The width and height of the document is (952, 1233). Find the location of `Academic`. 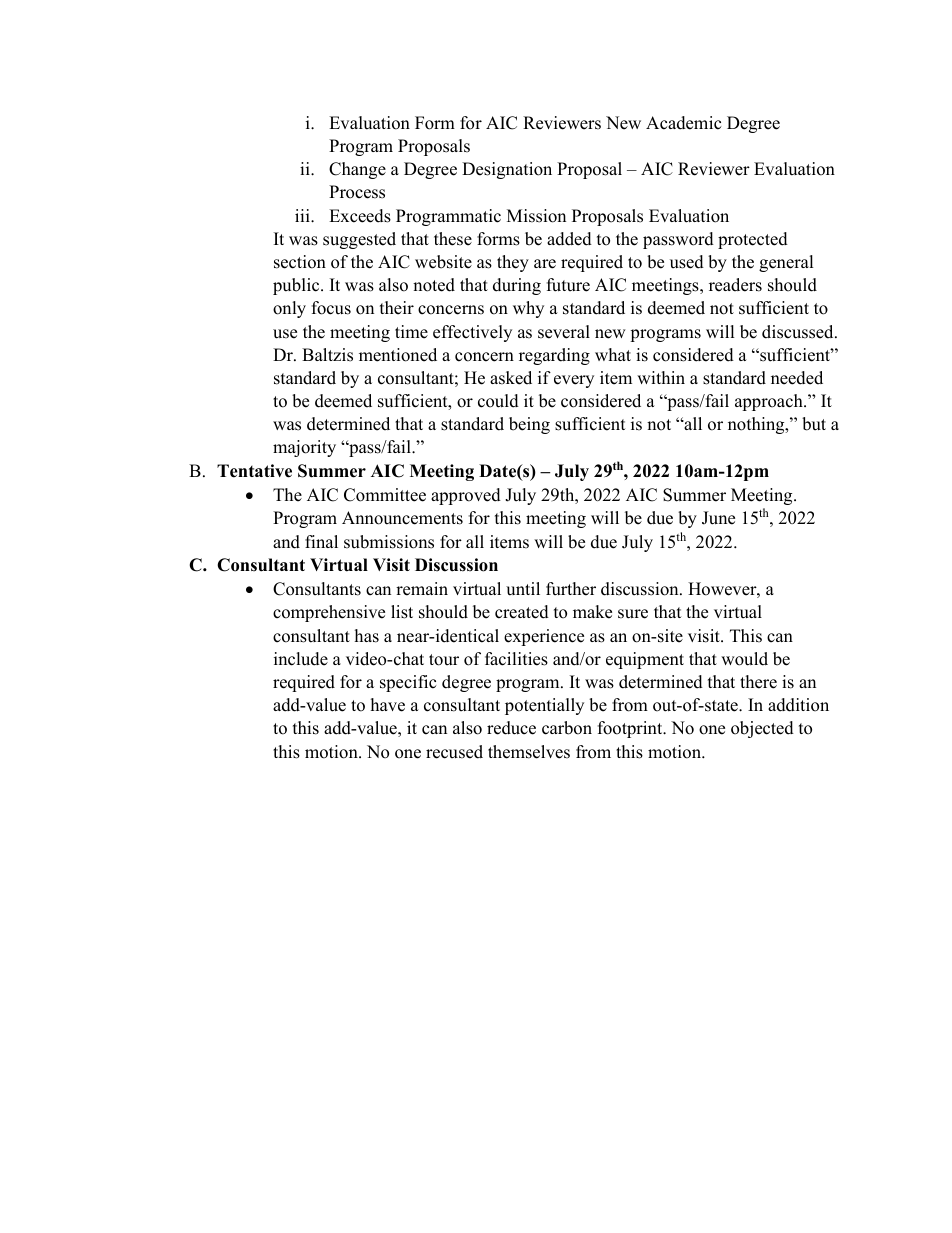

Academic is located at coordinates (683, 123).
